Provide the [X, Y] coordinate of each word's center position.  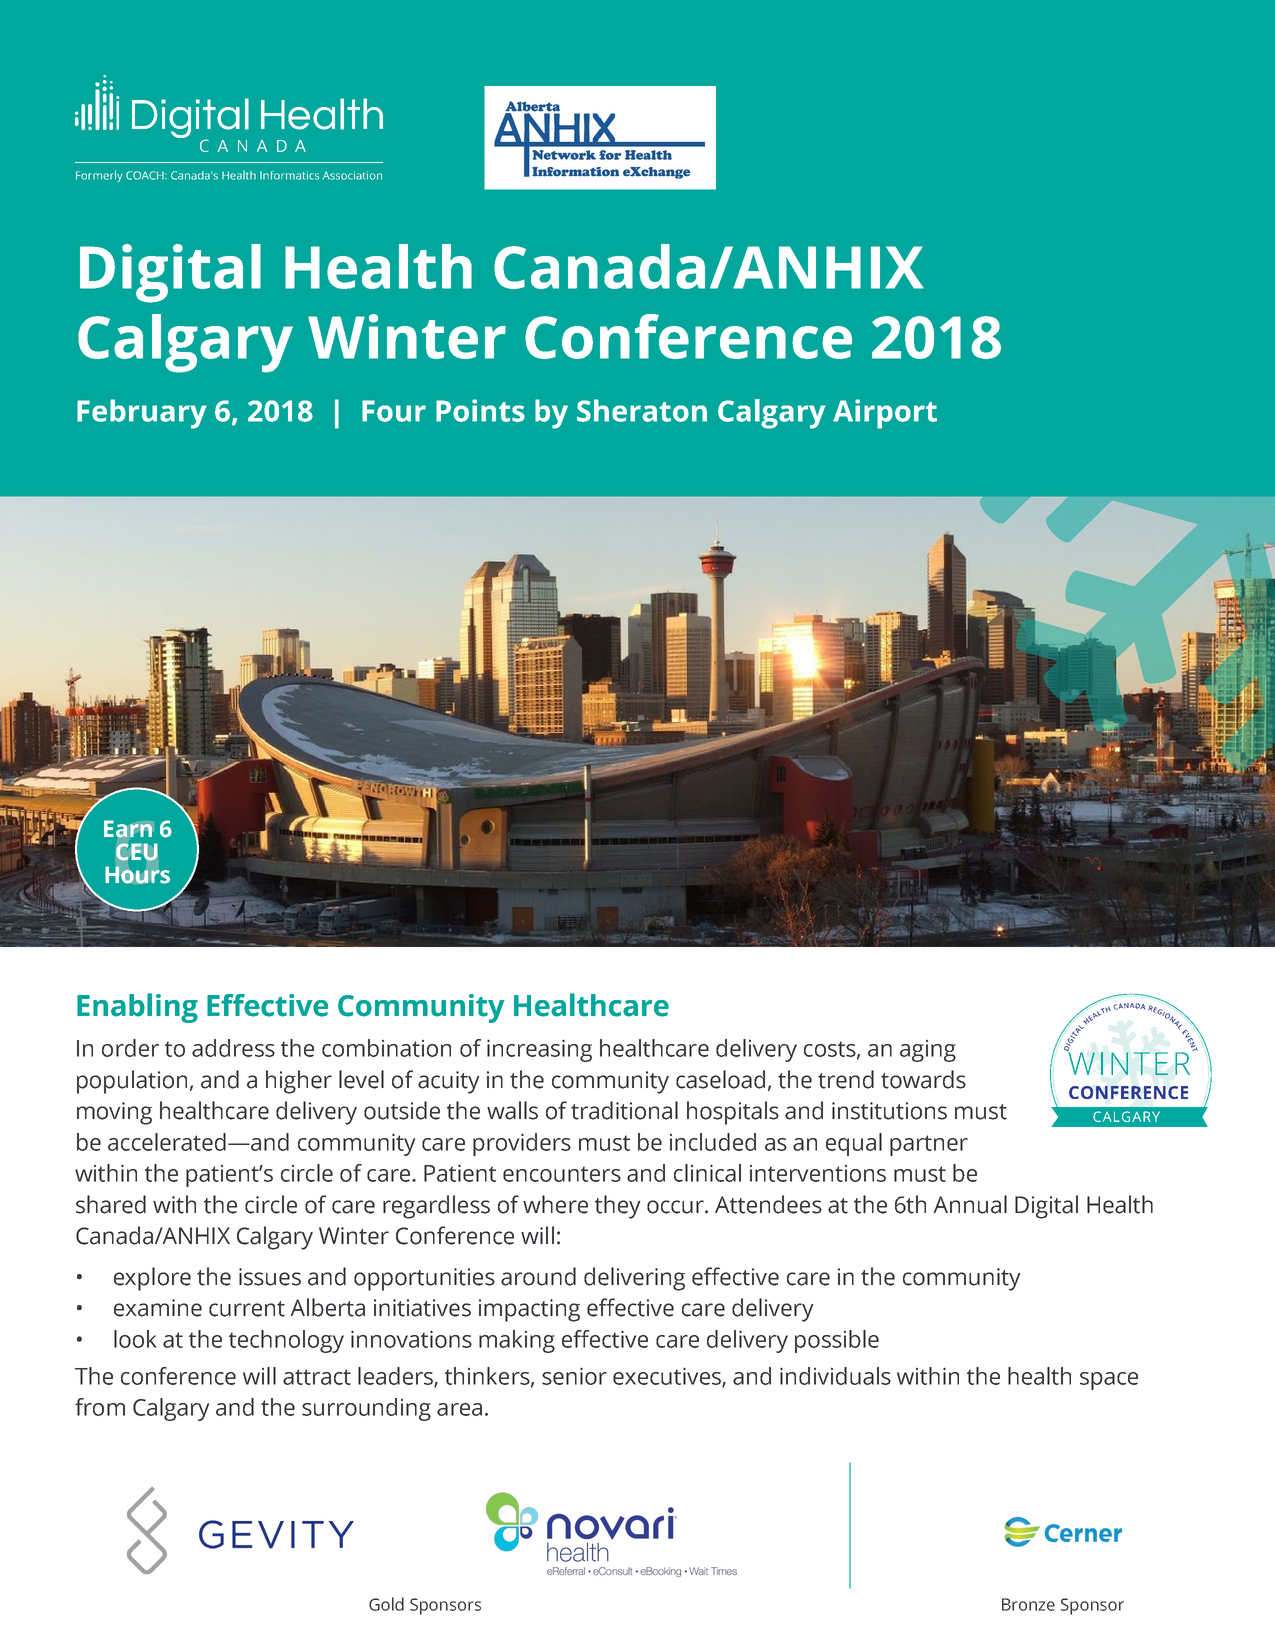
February [141, 414]
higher [299, 1082]
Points [480, 410]
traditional [624, 1110]
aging [928, 1051]
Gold [386, 1604]
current [247, 1309]
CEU [137, 852]
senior [574, 1376]
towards [923, 1079]
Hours [137, 874]
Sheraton [642, 410]
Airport [885, 414]
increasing [539, 1050]
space [1109, 1381]
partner [929, 1145]
